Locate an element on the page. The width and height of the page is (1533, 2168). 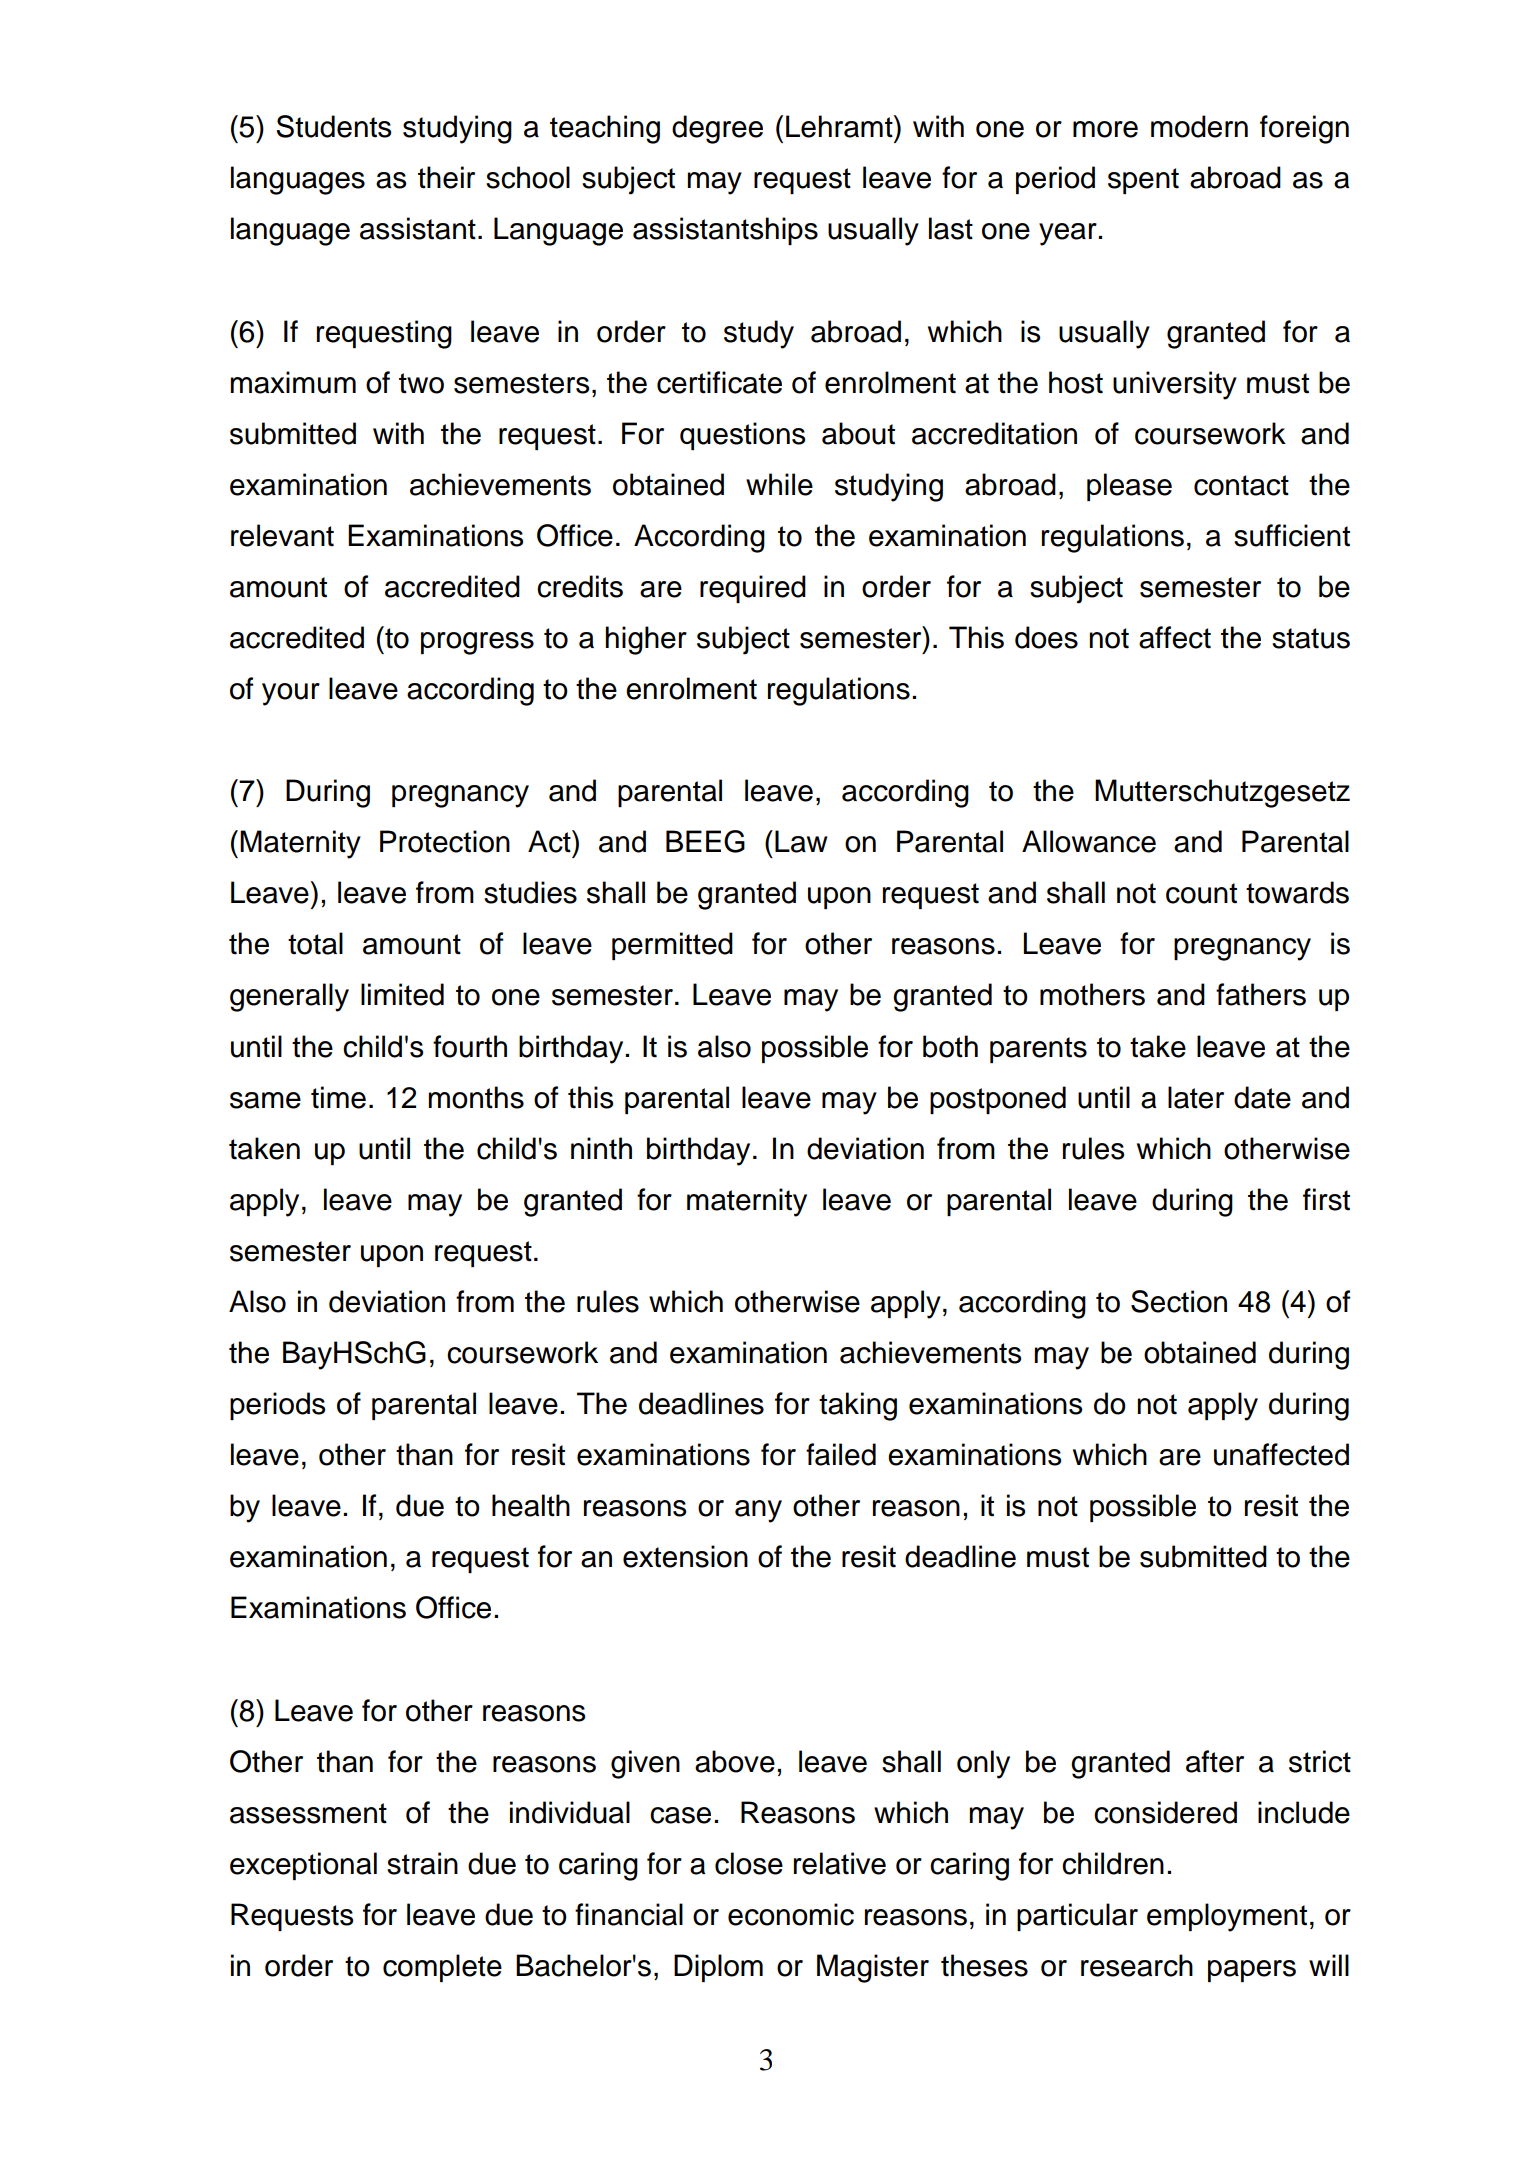
while is located at coordinates (779, 484).
